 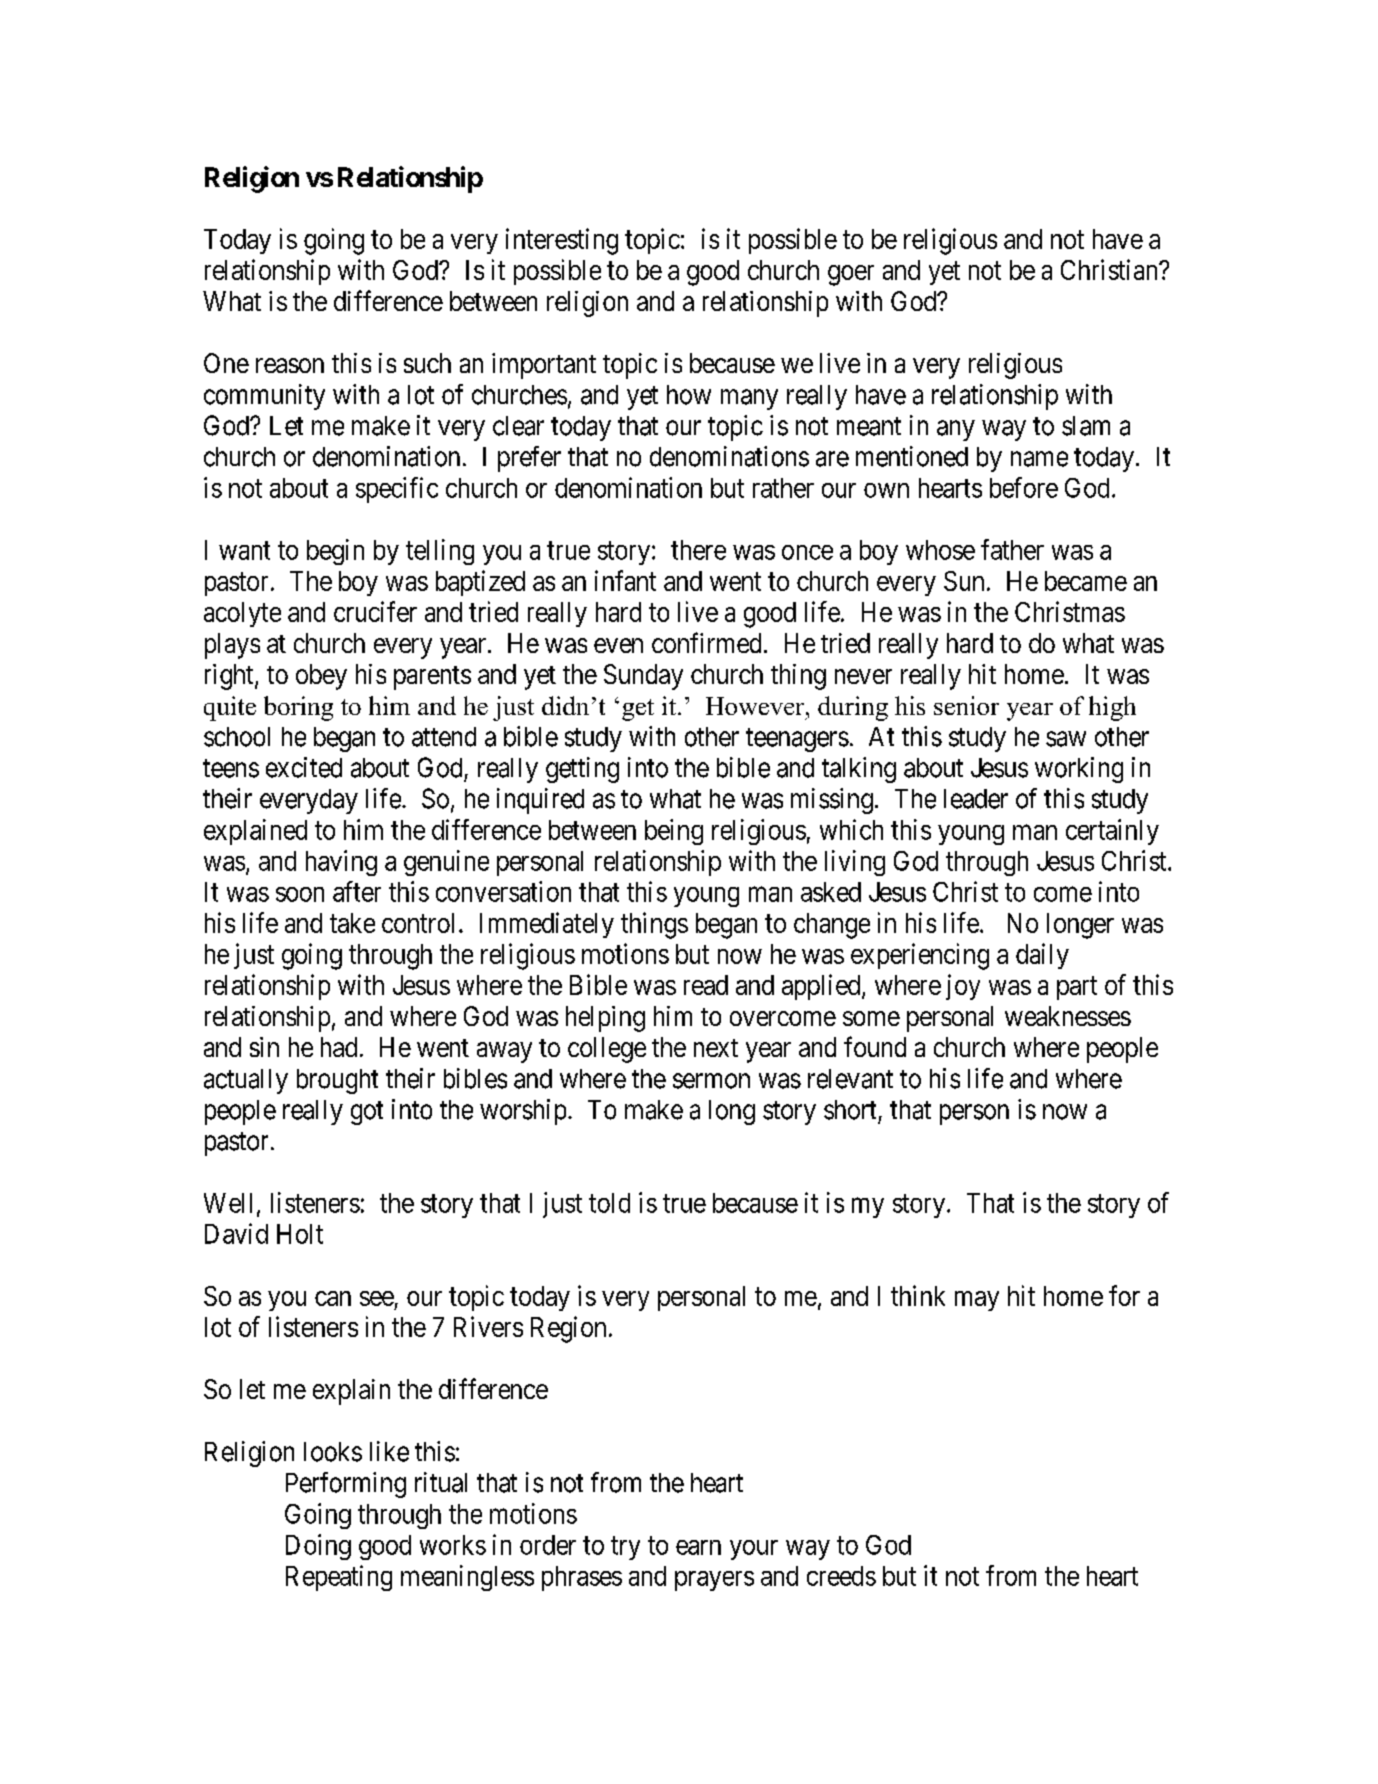 What do you see at coordinates (698, 1547) in the screenshot?
I see `earn` at bounding box center [698, 1547].
